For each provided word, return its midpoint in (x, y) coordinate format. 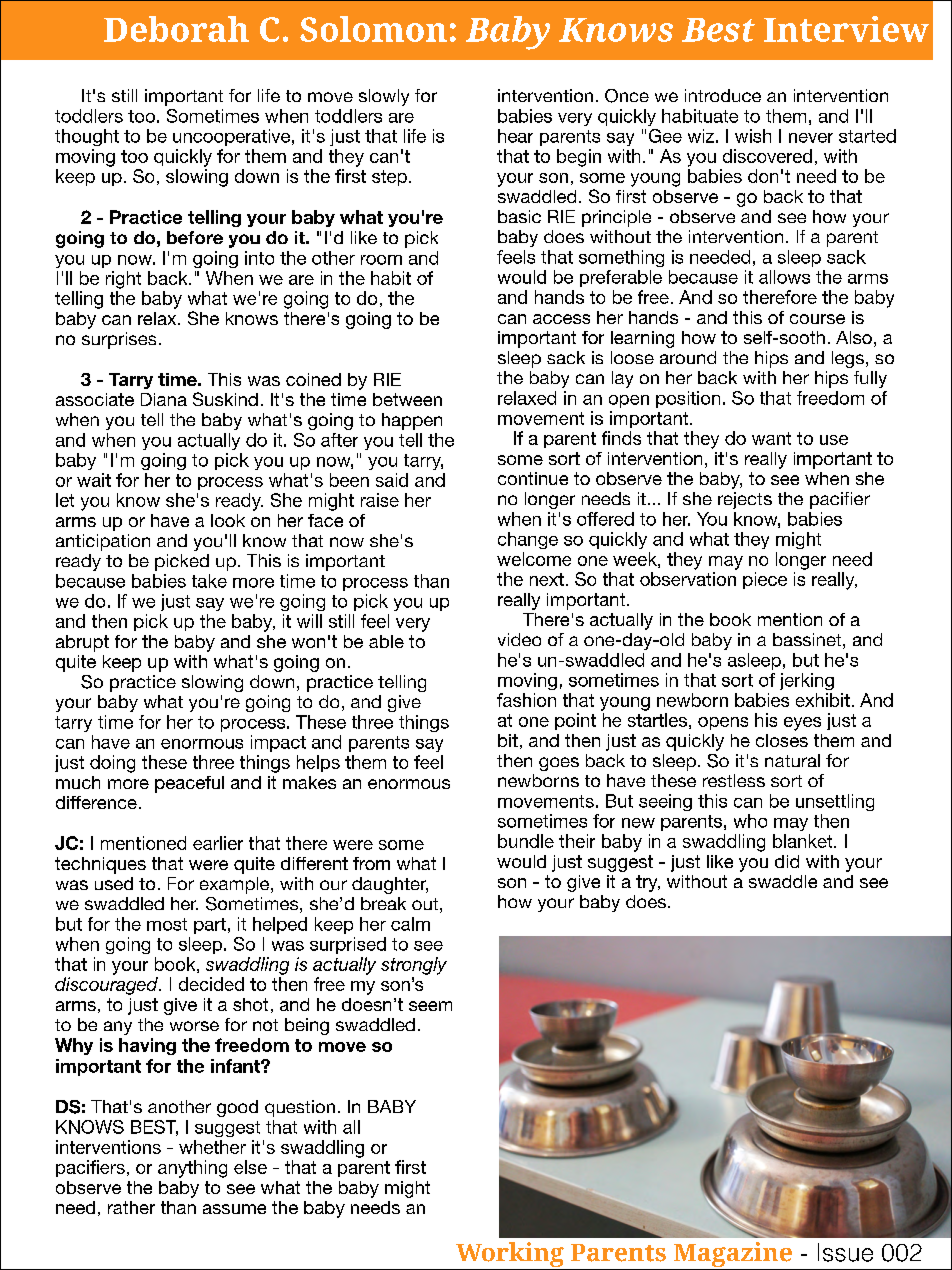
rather (131, 1207)
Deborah (176, 29)
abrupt (82, 643)
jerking (807, 681)
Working (509, 1256)
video (519, 639)
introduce (723, 95)
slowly (384, 97)
